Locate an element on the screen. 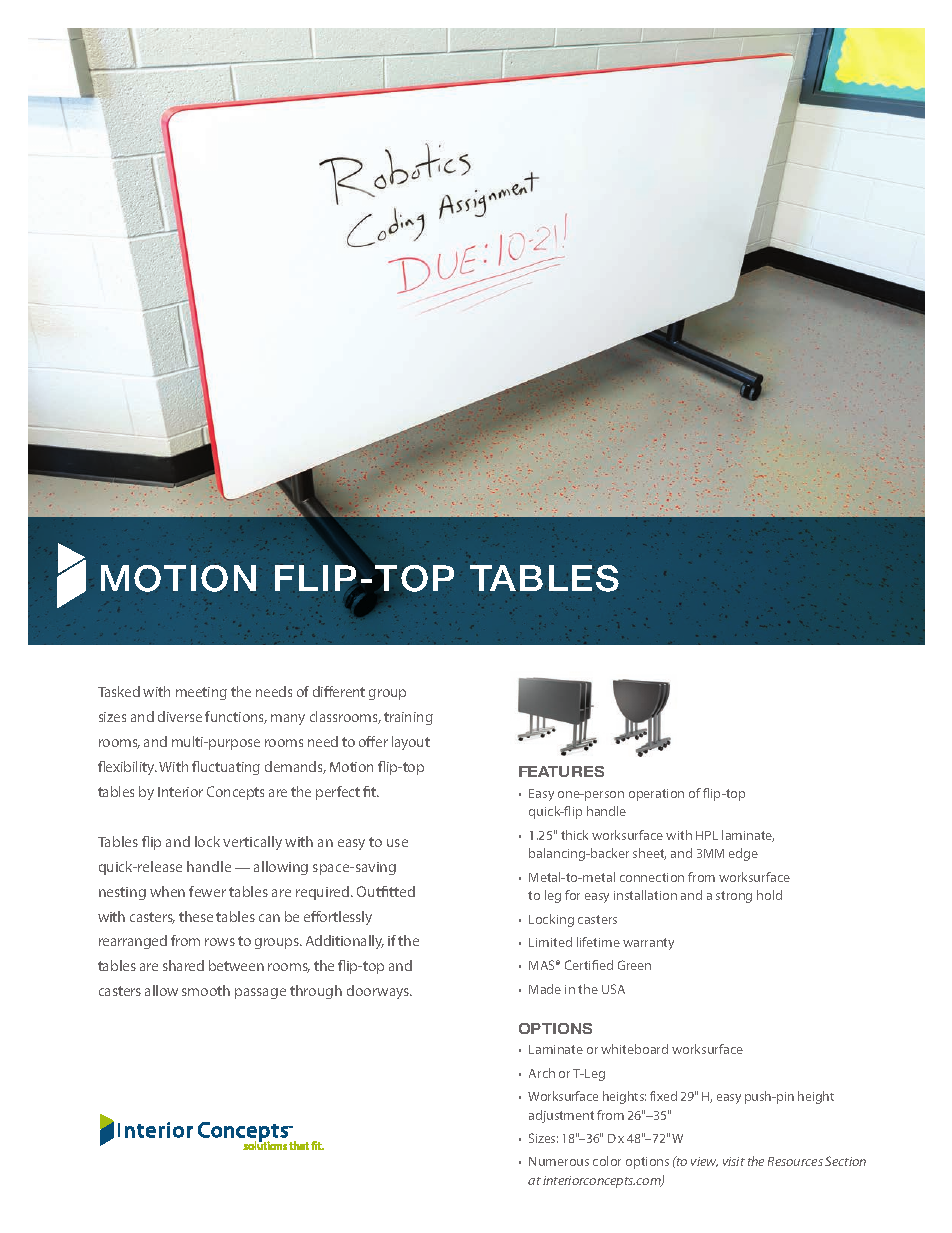 This screenshot has width=952, height=1233. Numerous is located at coordinates (559, 1161).
